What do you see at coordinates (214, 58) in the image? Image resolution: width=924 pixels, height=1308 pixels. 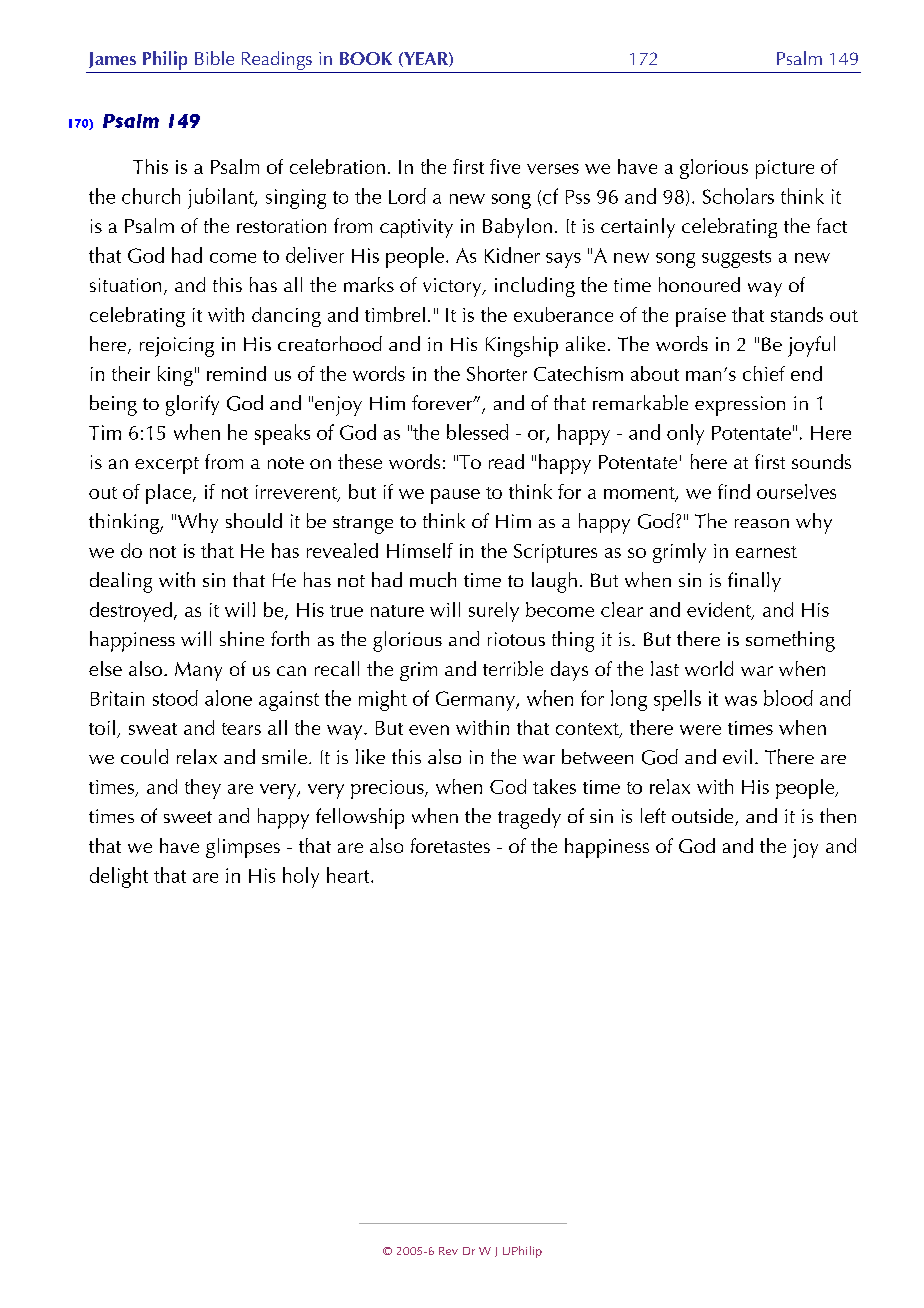 I see `Bible` at bounding box center [214, 58].
